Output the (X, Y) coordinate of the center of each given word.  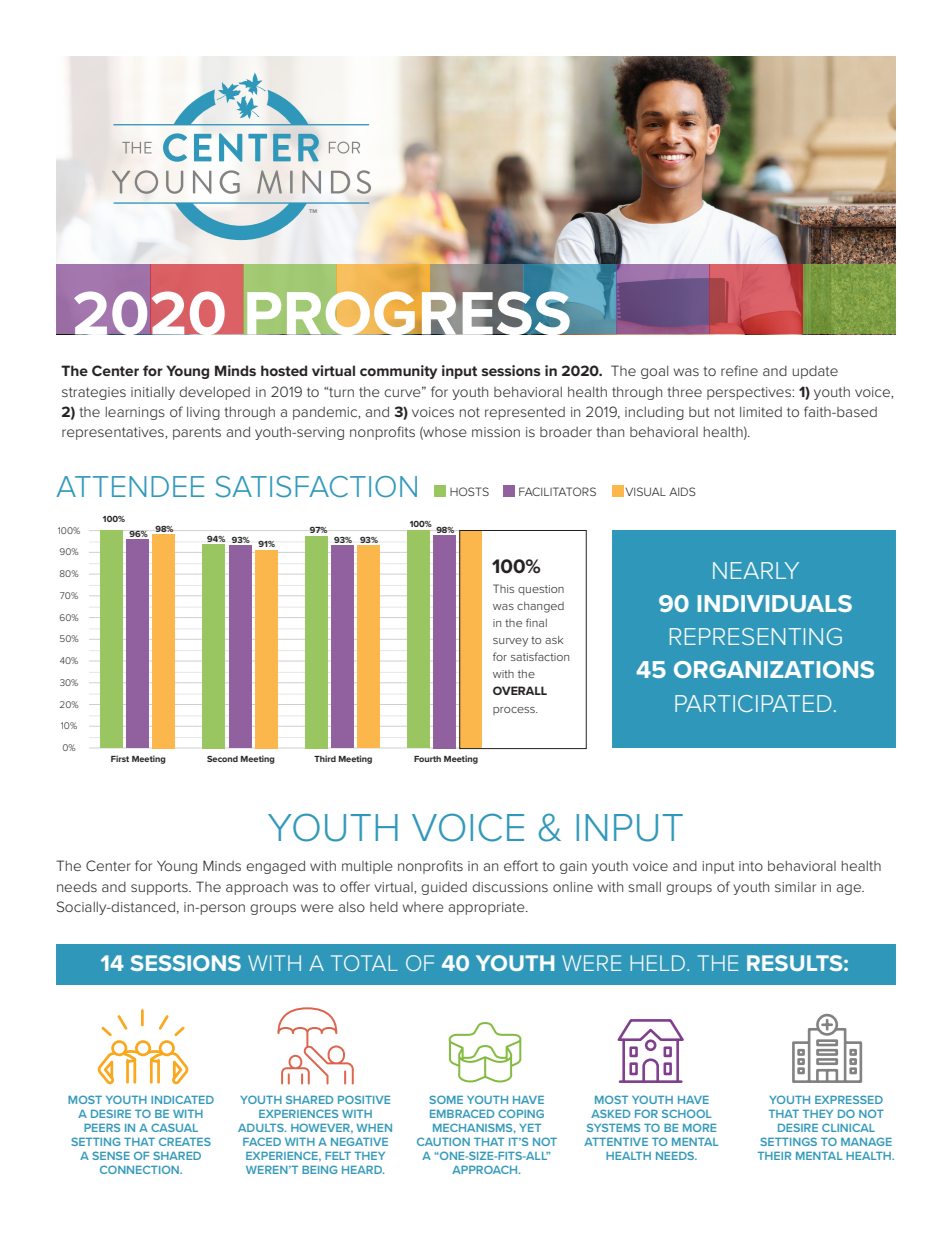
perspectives (750, 393)
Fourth (427, 759)
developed (214, 393)
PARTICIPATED (753, 703)
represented (525, 413)
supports (160, 888)
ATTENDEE (130, 486)
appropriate (487, 908)
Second (222, 759)
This (503, 588)
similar (795, 887)
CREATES (185, 1141)
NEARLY (756, 570)
